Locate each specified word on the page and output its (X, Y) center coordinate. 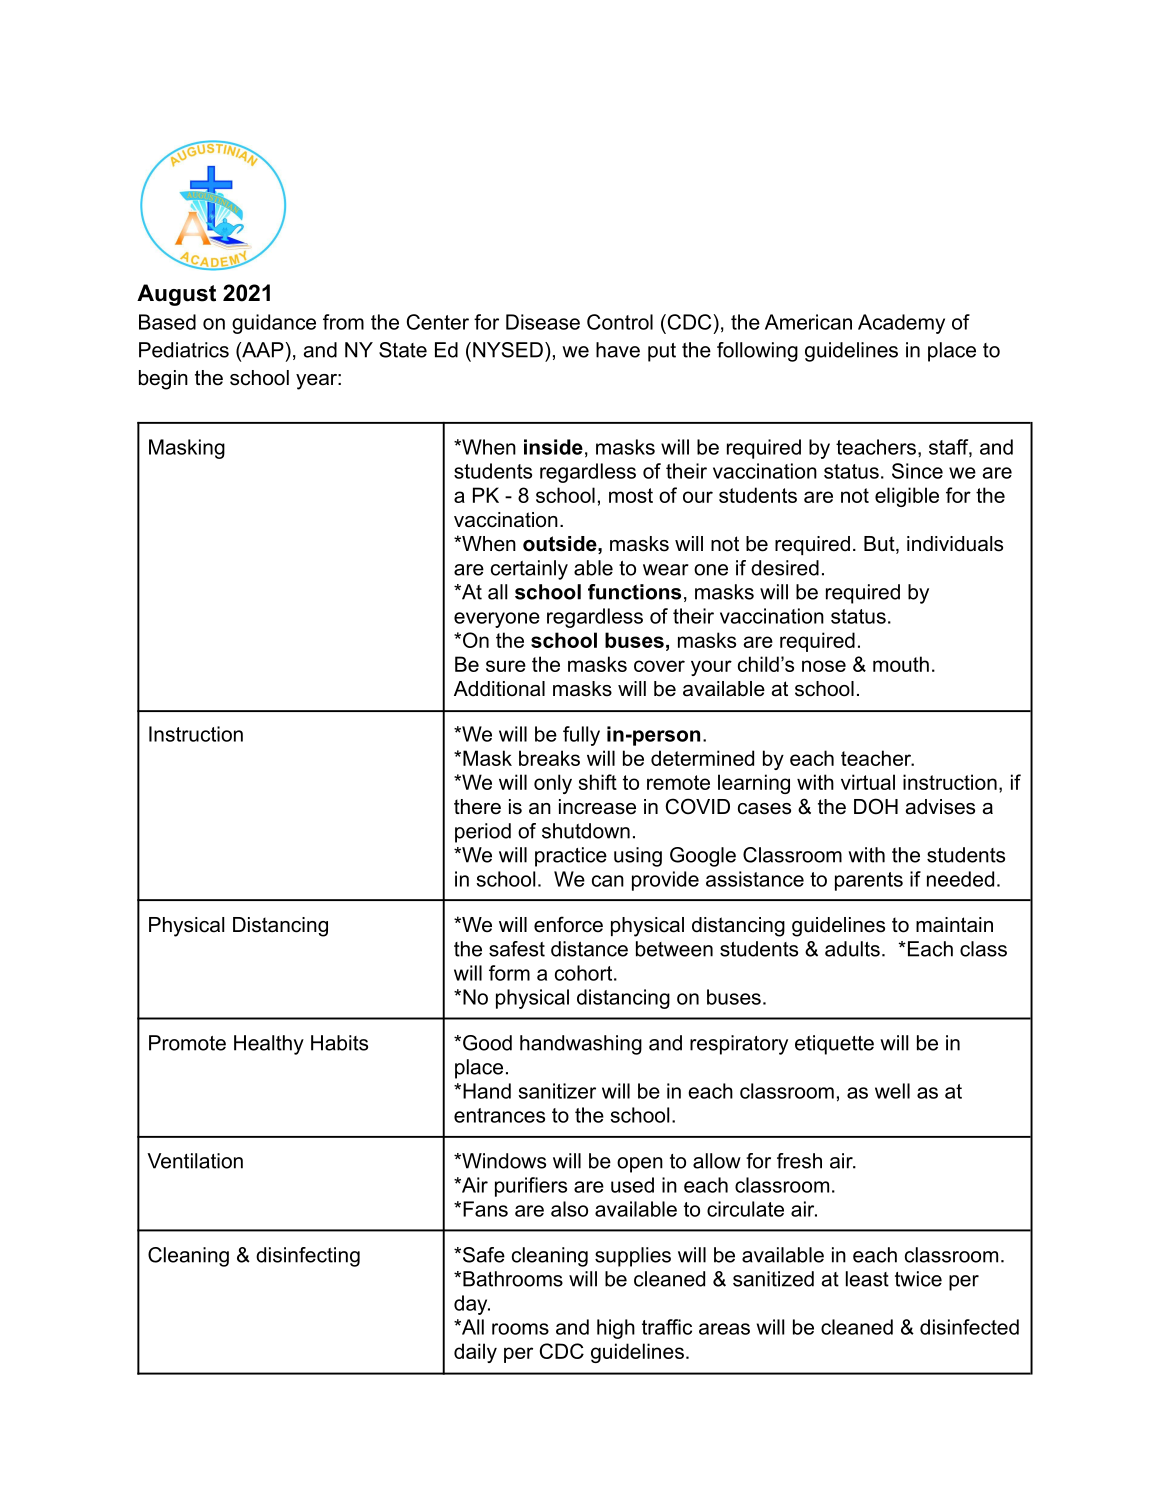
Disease (543, 322)
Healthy (269, 1045)
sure (506, 666)
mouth (901, 664)
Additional (499, 689)
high (616, 1329)
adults (852, 949)
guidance (274, 324)
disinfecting (308, 1257)
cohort (585, 973)
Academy (901, 324)
